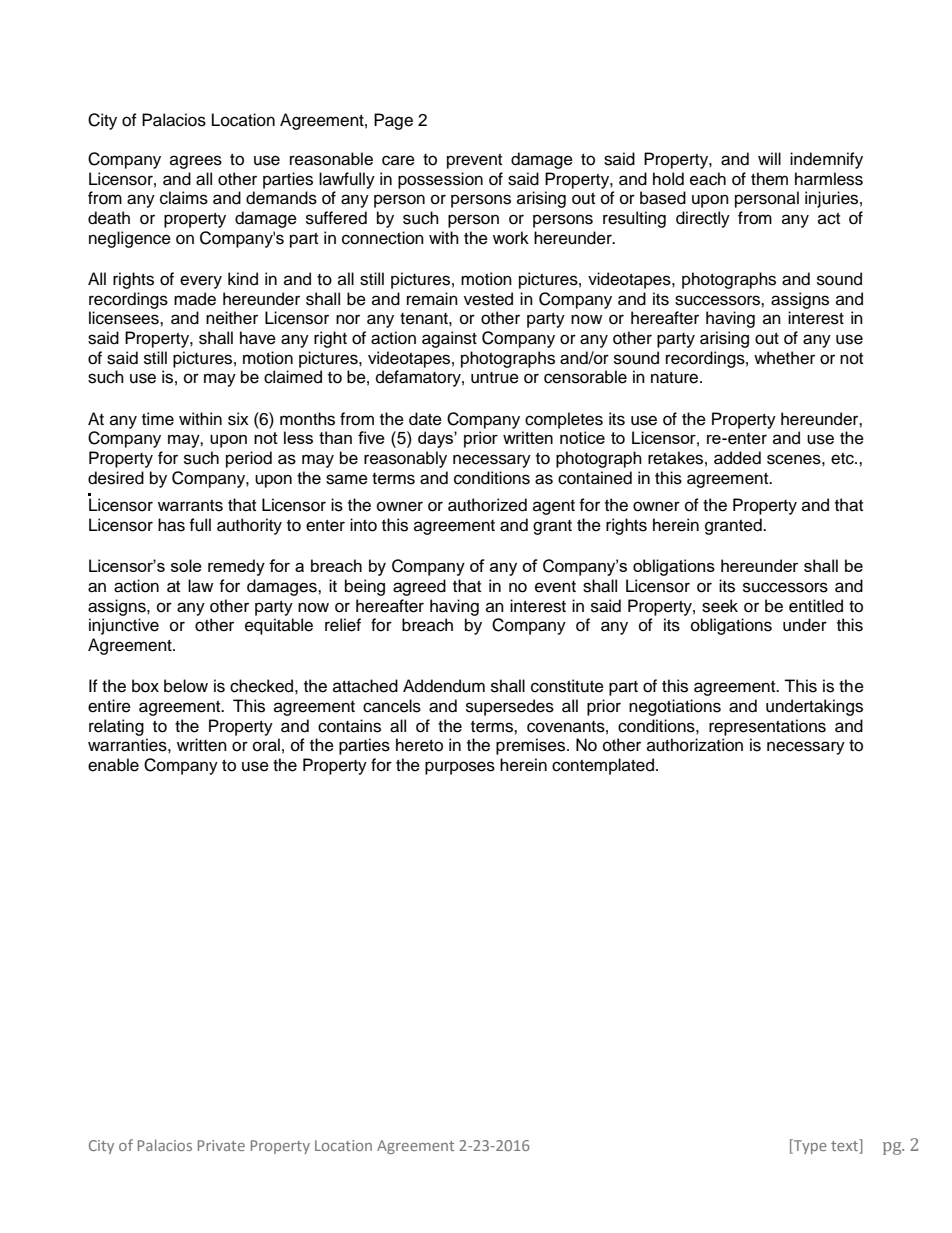 Image resolution: width=952 pixels, height=1233 pixels. Describe the element at coordinates (221, 1145) in the page. I see `Private` at that location.
